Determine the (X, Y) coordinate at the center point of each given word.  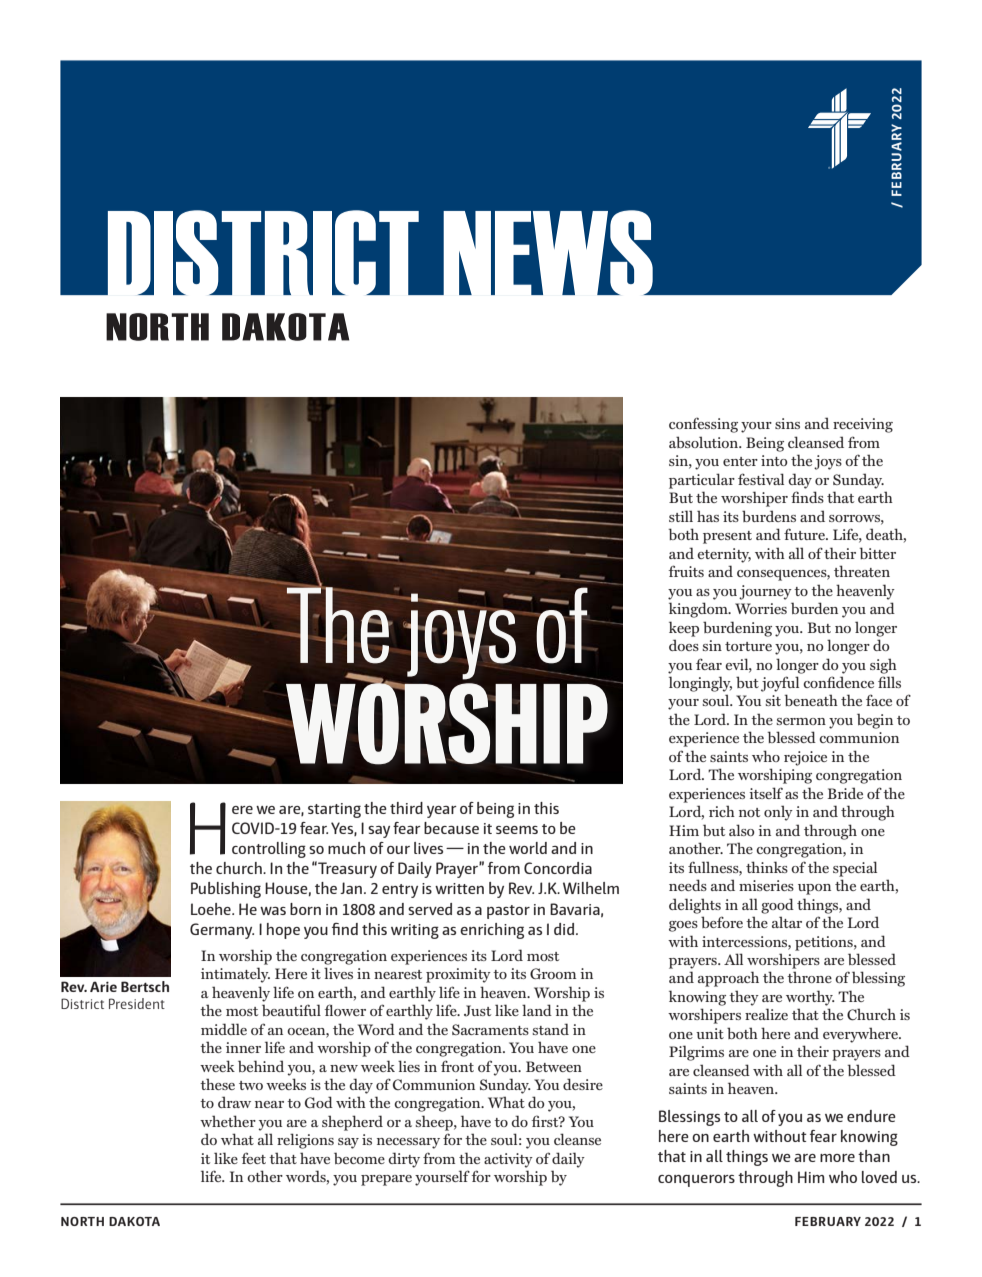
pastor (508, 912)
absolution (705, 442)
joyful (780, 684)
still (681, 516)
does (684, 645)
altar (787, 922)
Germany (222, 931)
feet (253, 1158)
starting (334, 810)
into (774, 460)
